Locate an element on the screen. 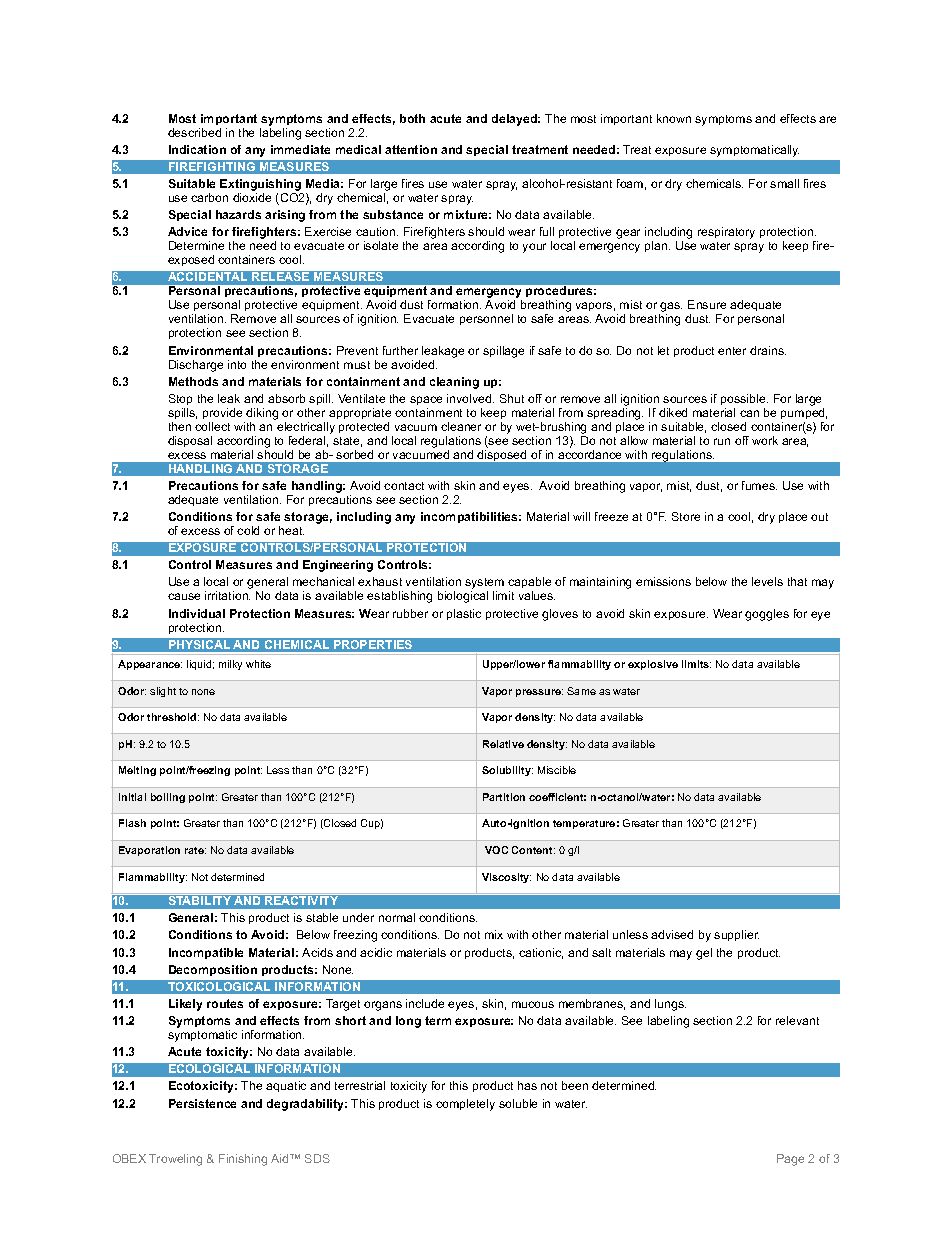  system is located at coordinates (484, 585).
